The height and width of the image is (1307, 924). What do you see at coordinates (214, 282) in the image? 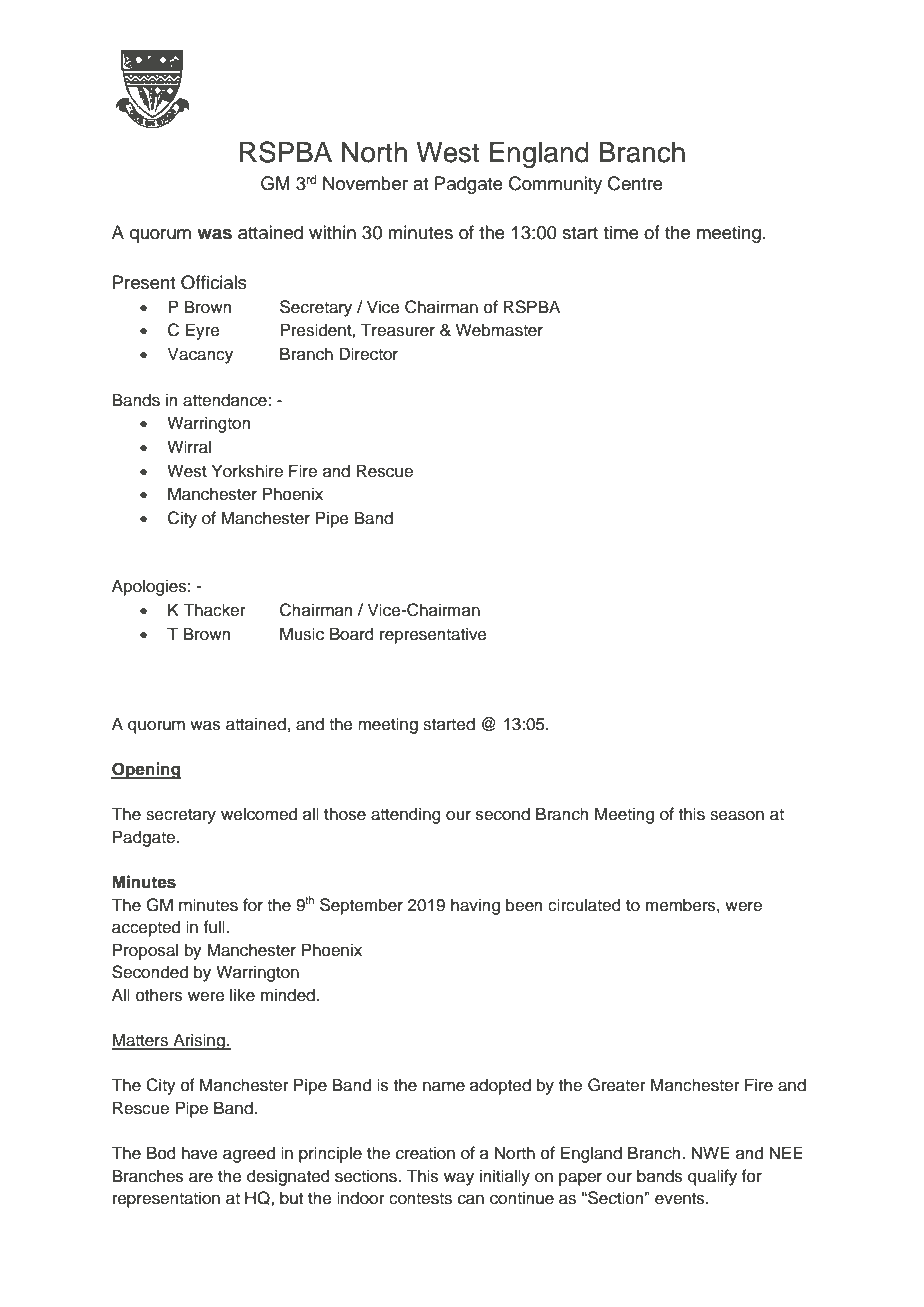
I see `Officials` at bounding box center [214, 282].
